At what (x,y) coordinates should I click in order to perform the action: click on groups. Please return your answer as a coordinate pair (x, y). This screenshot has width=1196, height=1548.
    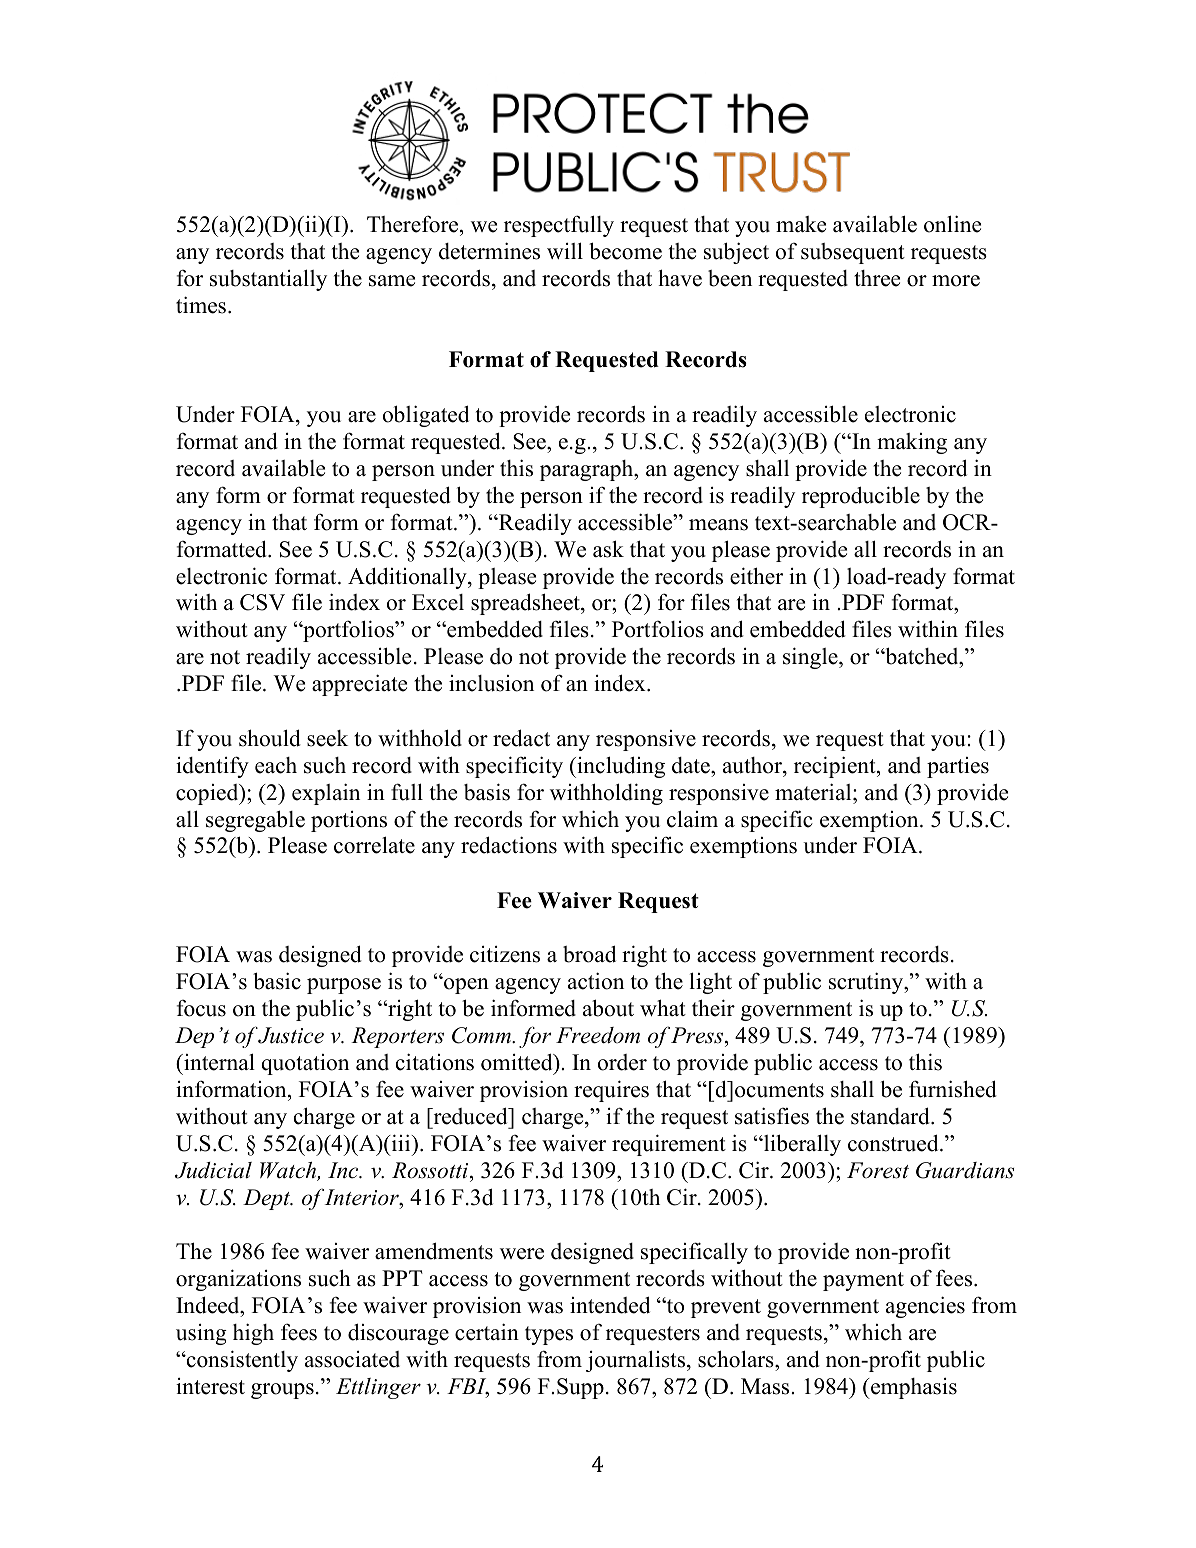
    Looking at the image, I should click on (282, 1391).
